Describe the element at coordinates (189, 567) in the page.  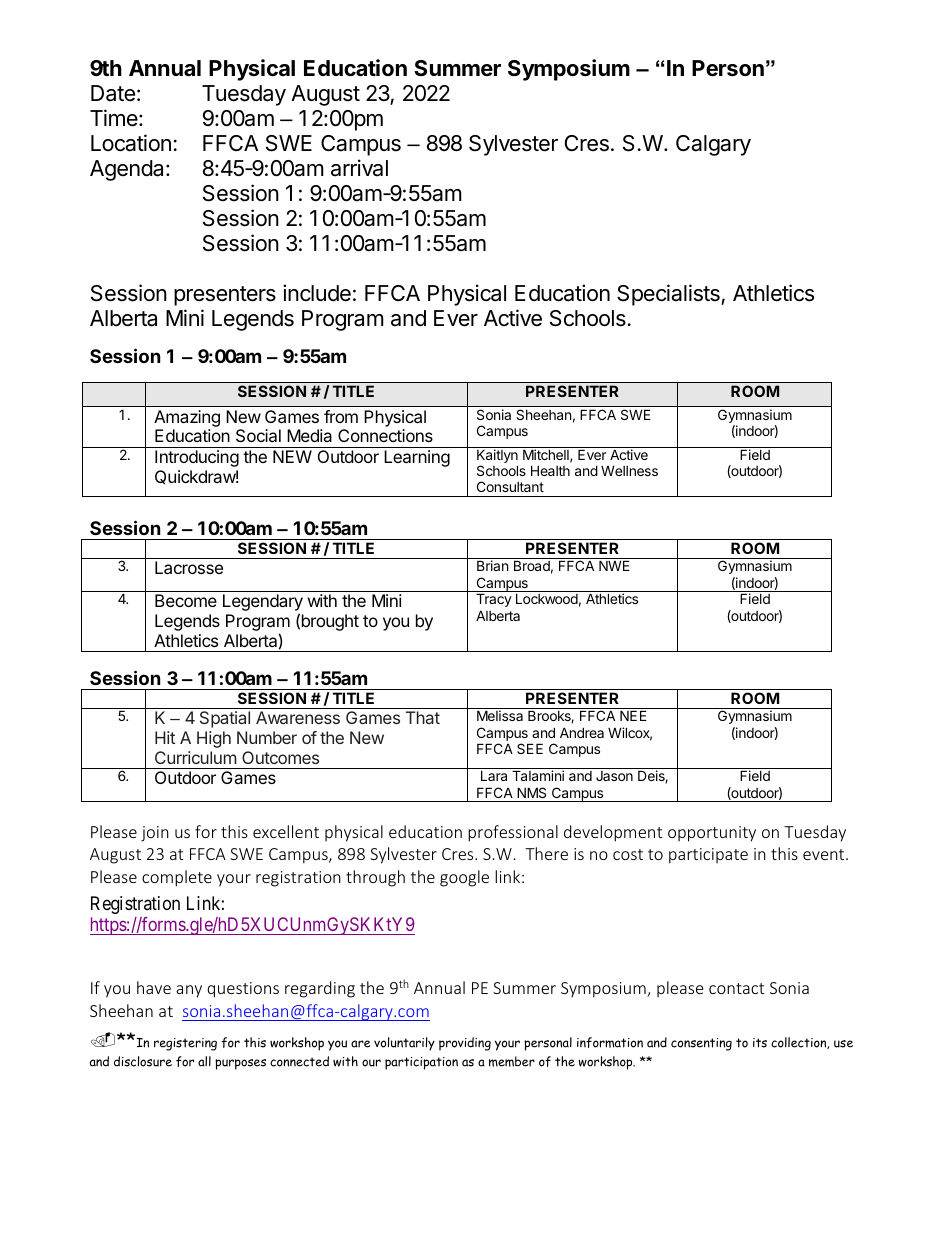
I see `Lacrosse` at that location.
